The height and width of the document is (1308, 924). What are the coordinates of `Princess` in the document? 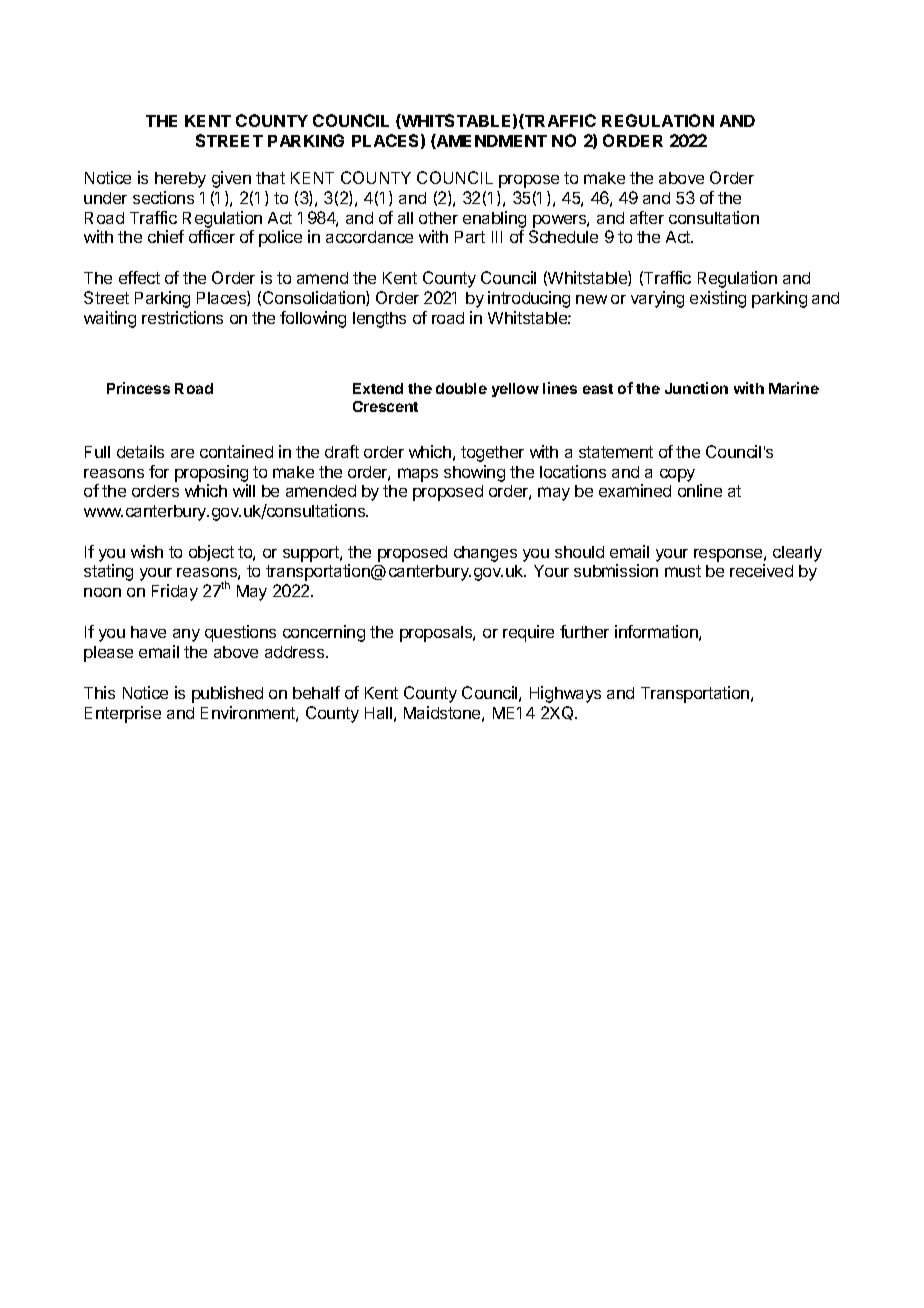 It's located at (138, 388).
